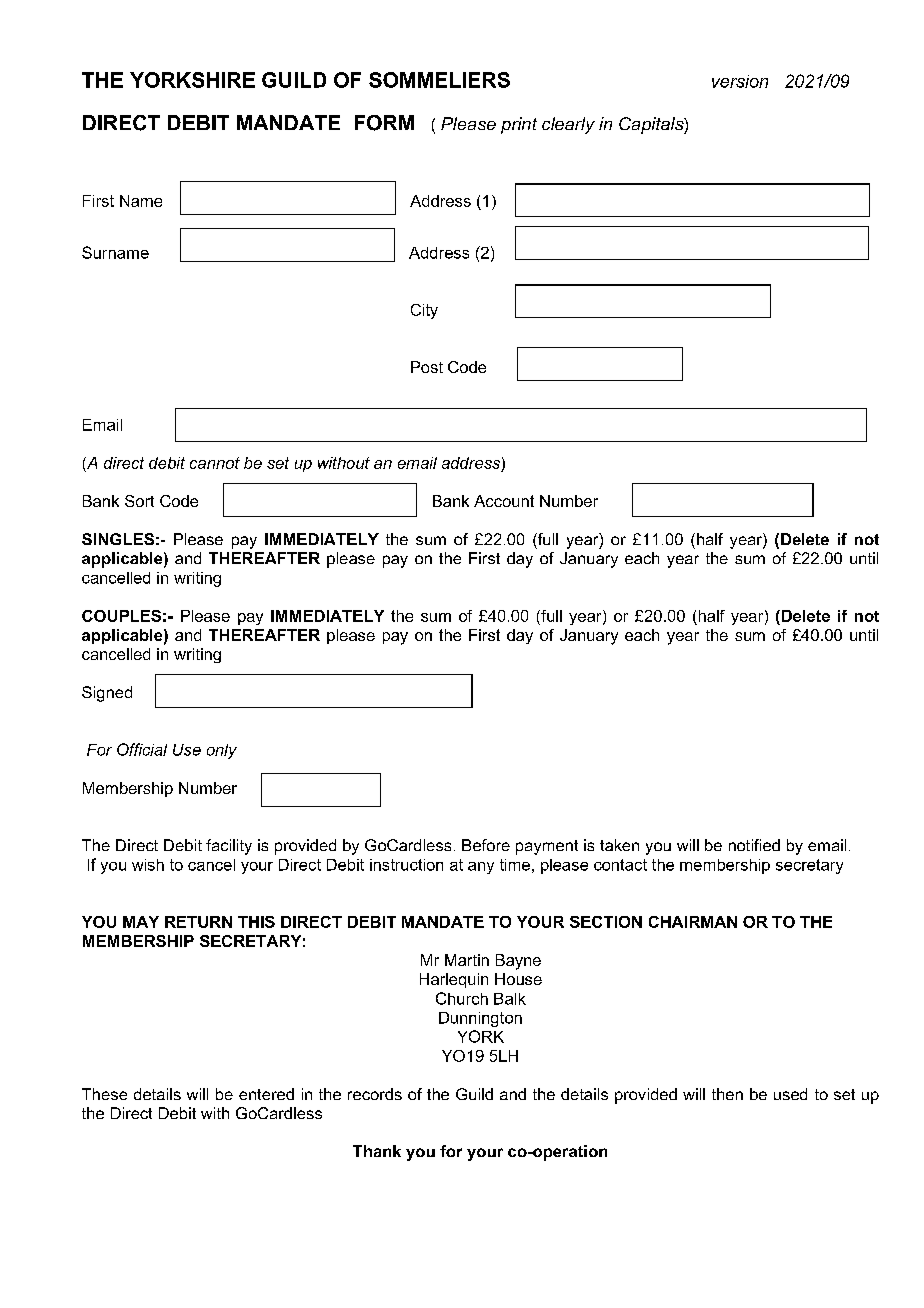  Describe the element at coordinates (754, 845) in the screenshot. I see `notified` at that location.
